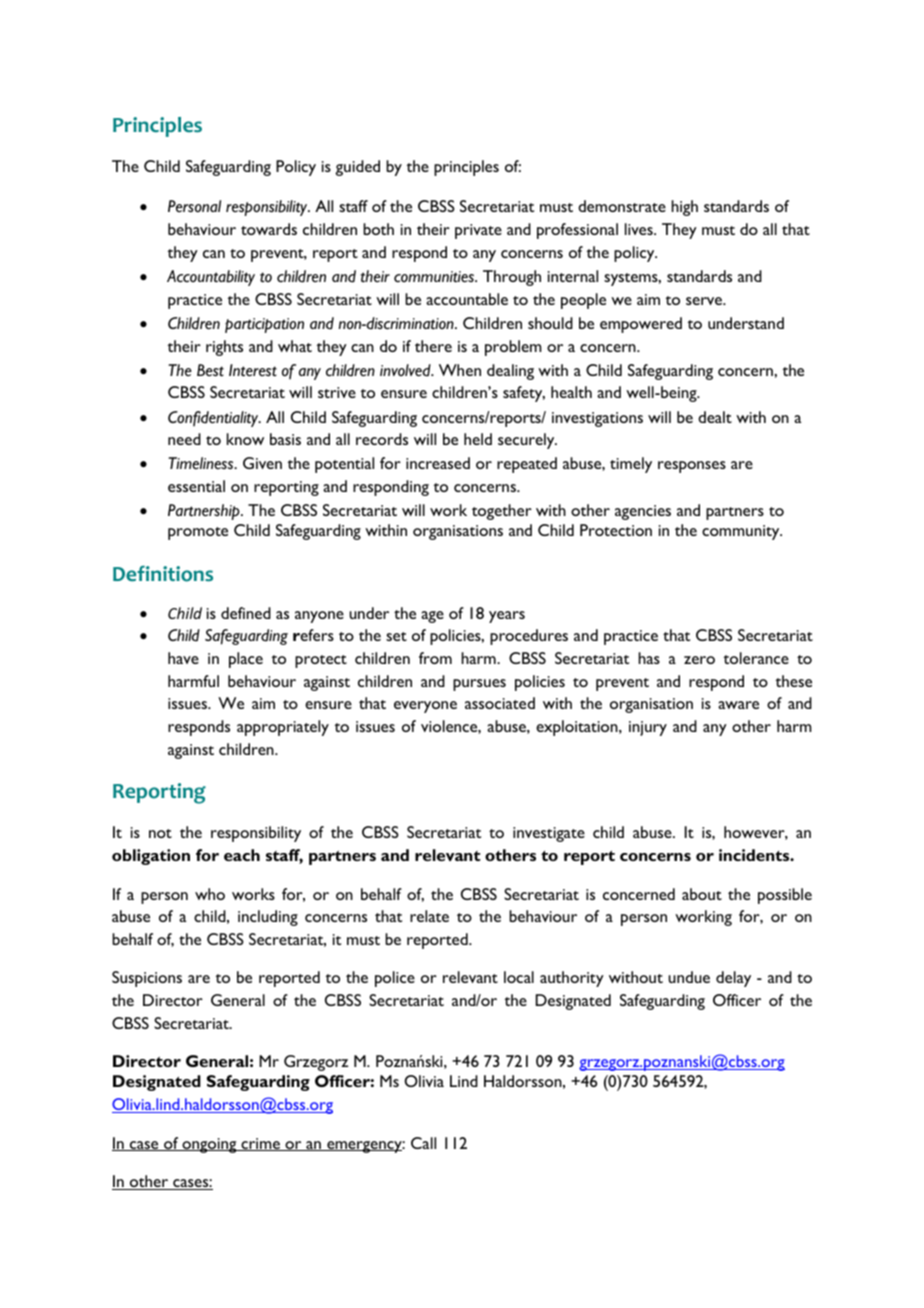 Image resolution: width=924 pixels, height=1308 pixels. I want to click on about, so click(702, 894).
